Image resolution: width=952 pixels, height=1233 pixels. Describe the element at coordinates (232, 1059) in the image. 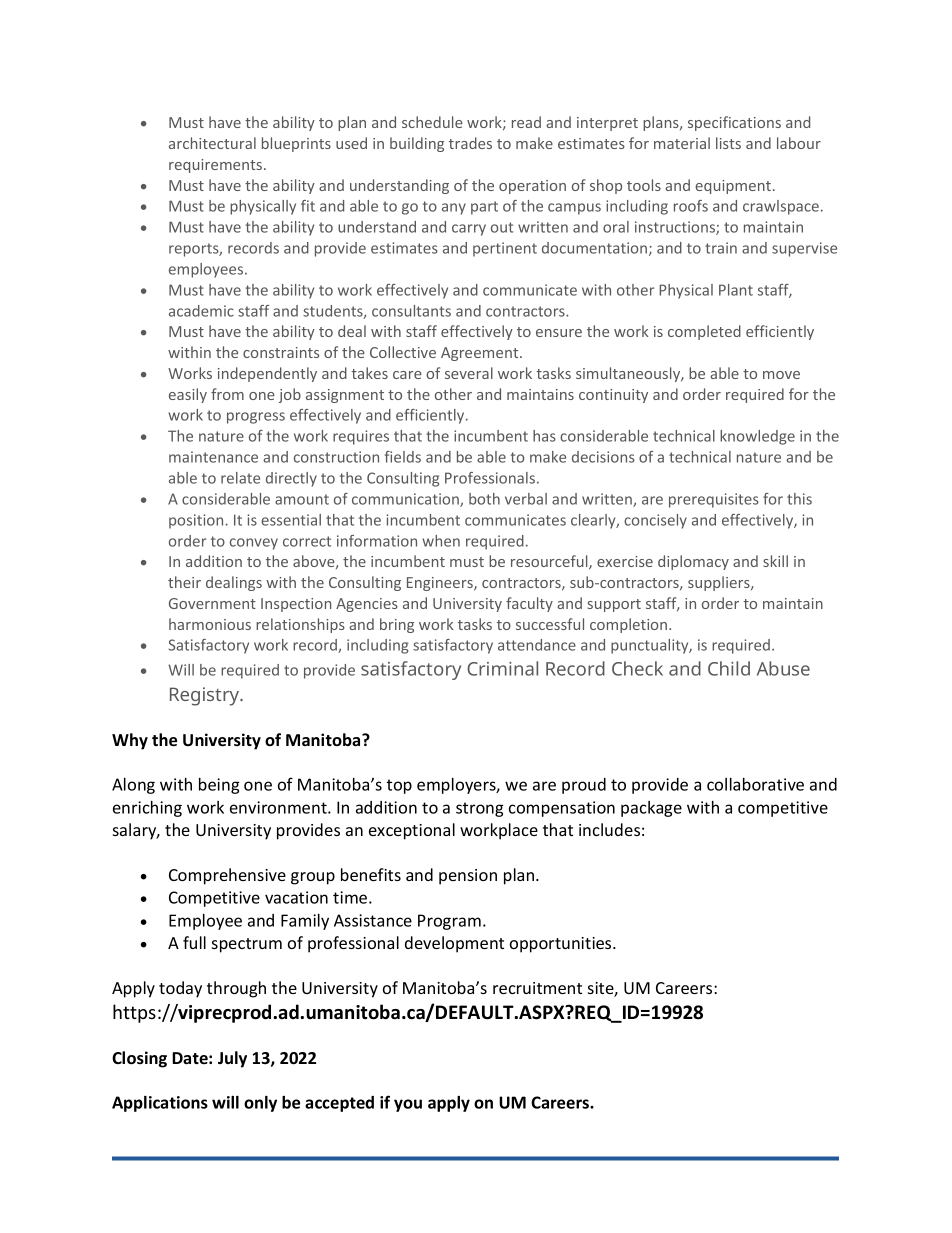

I see `July` at that location.
